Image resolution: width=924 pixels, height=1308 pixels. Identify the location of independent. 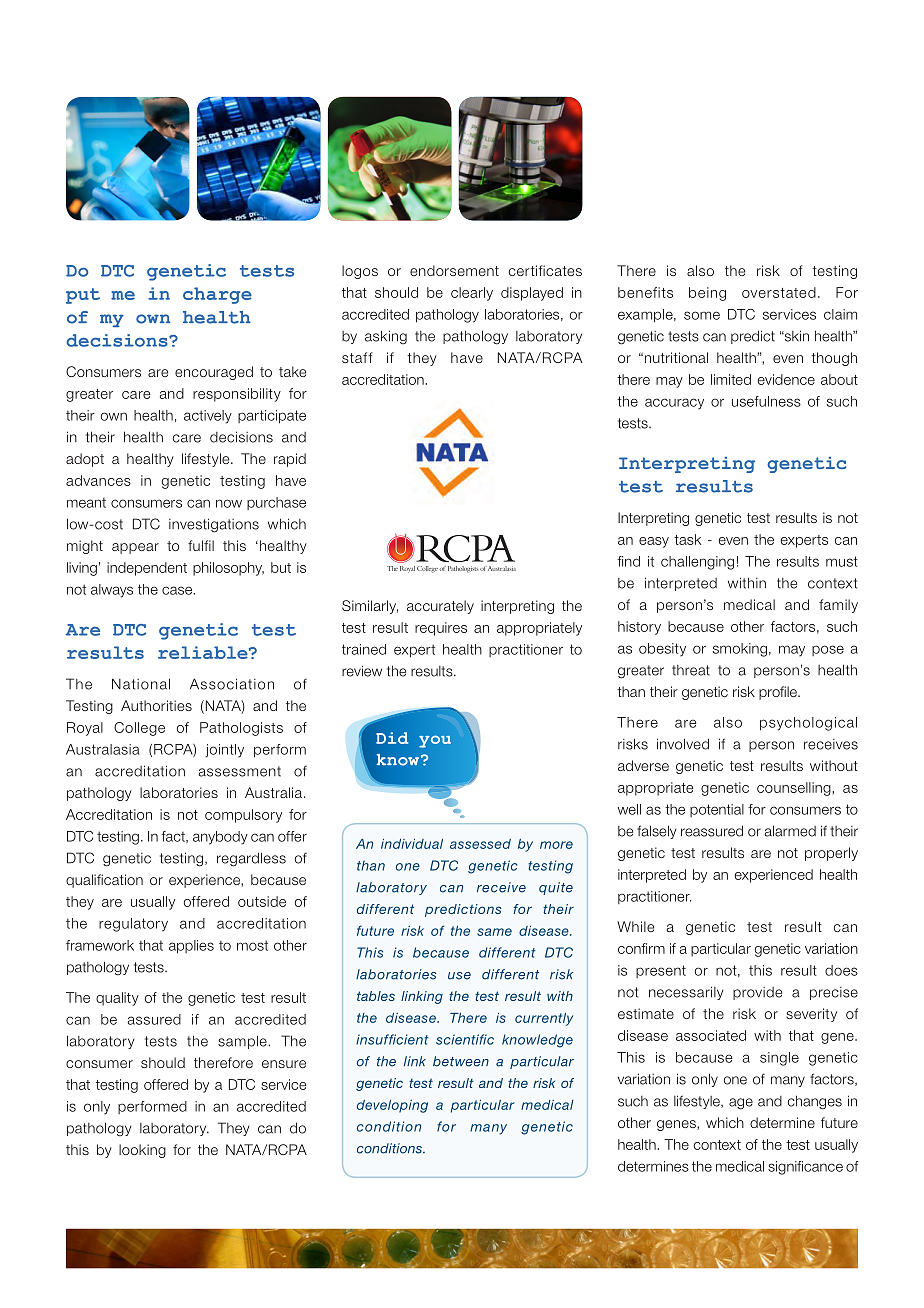
(147, 569).
